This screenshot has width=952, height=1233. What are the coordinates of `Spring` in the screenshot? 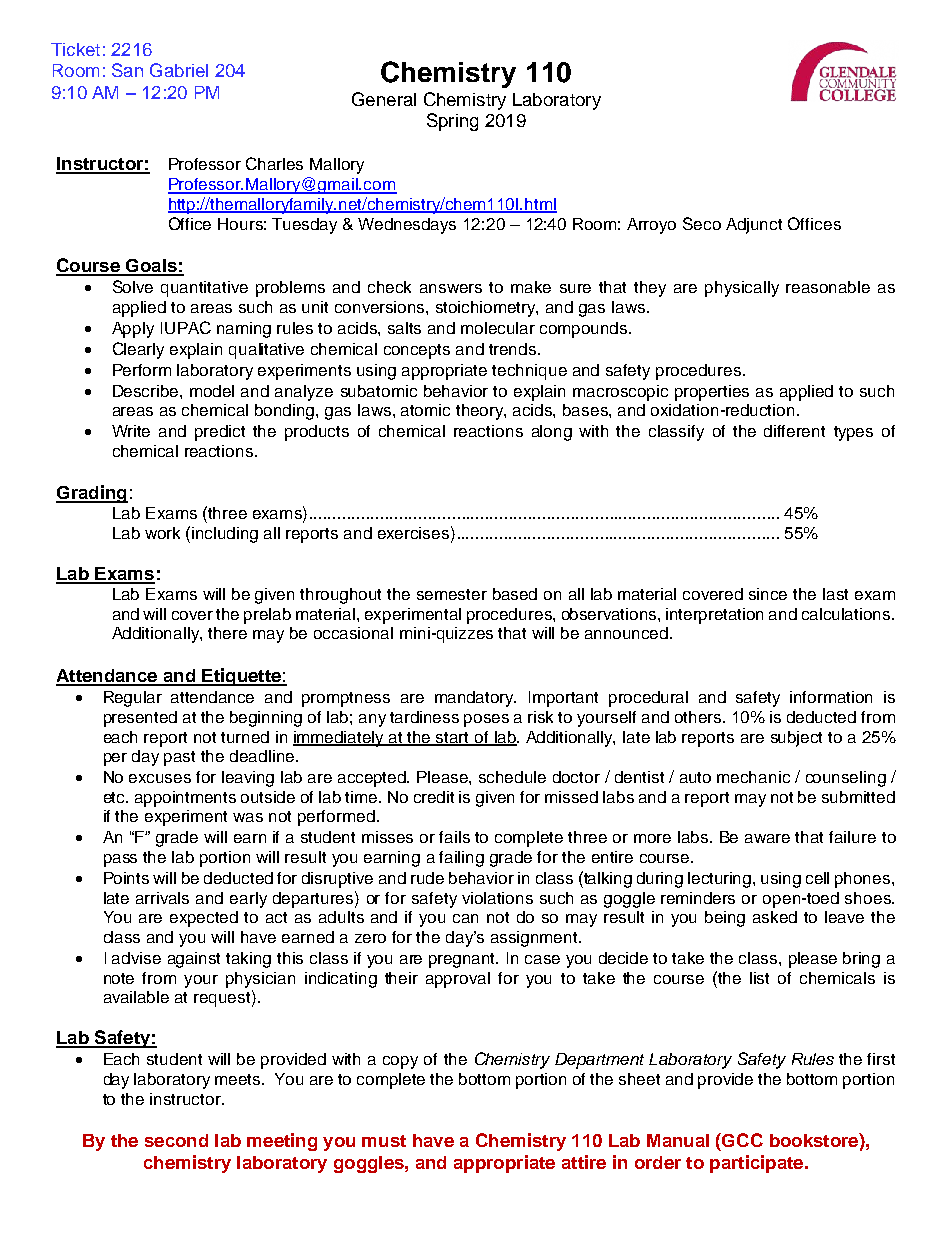 It's located at (452, 122).
